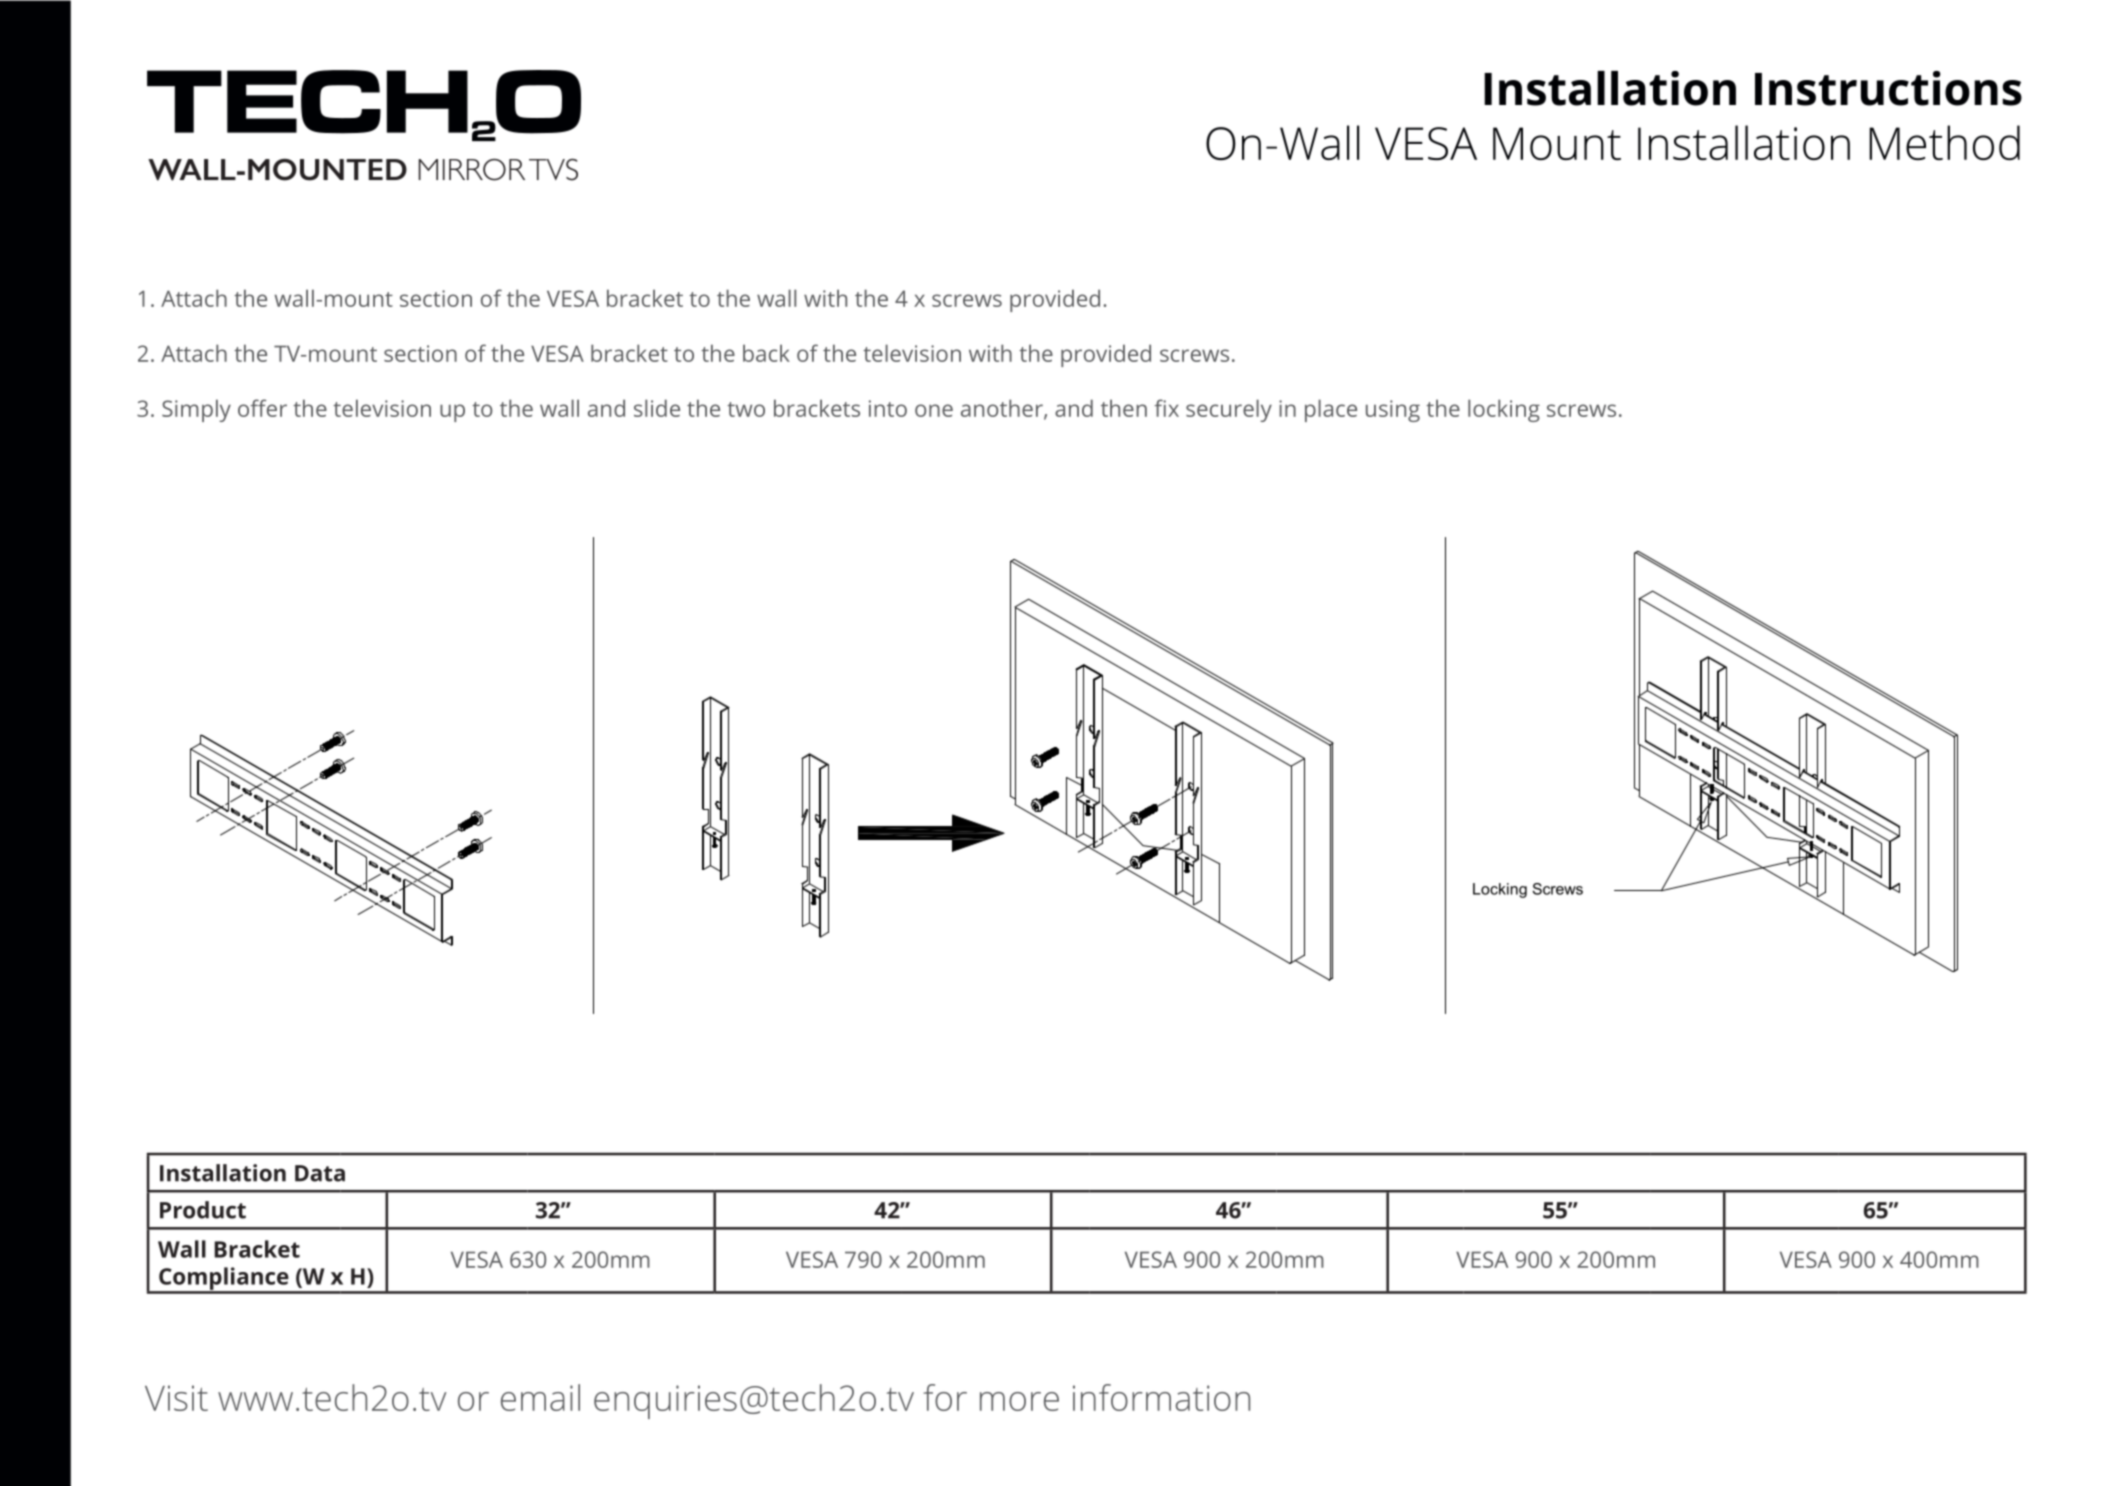  I want to click on Instructions, so click(1888, 88).
